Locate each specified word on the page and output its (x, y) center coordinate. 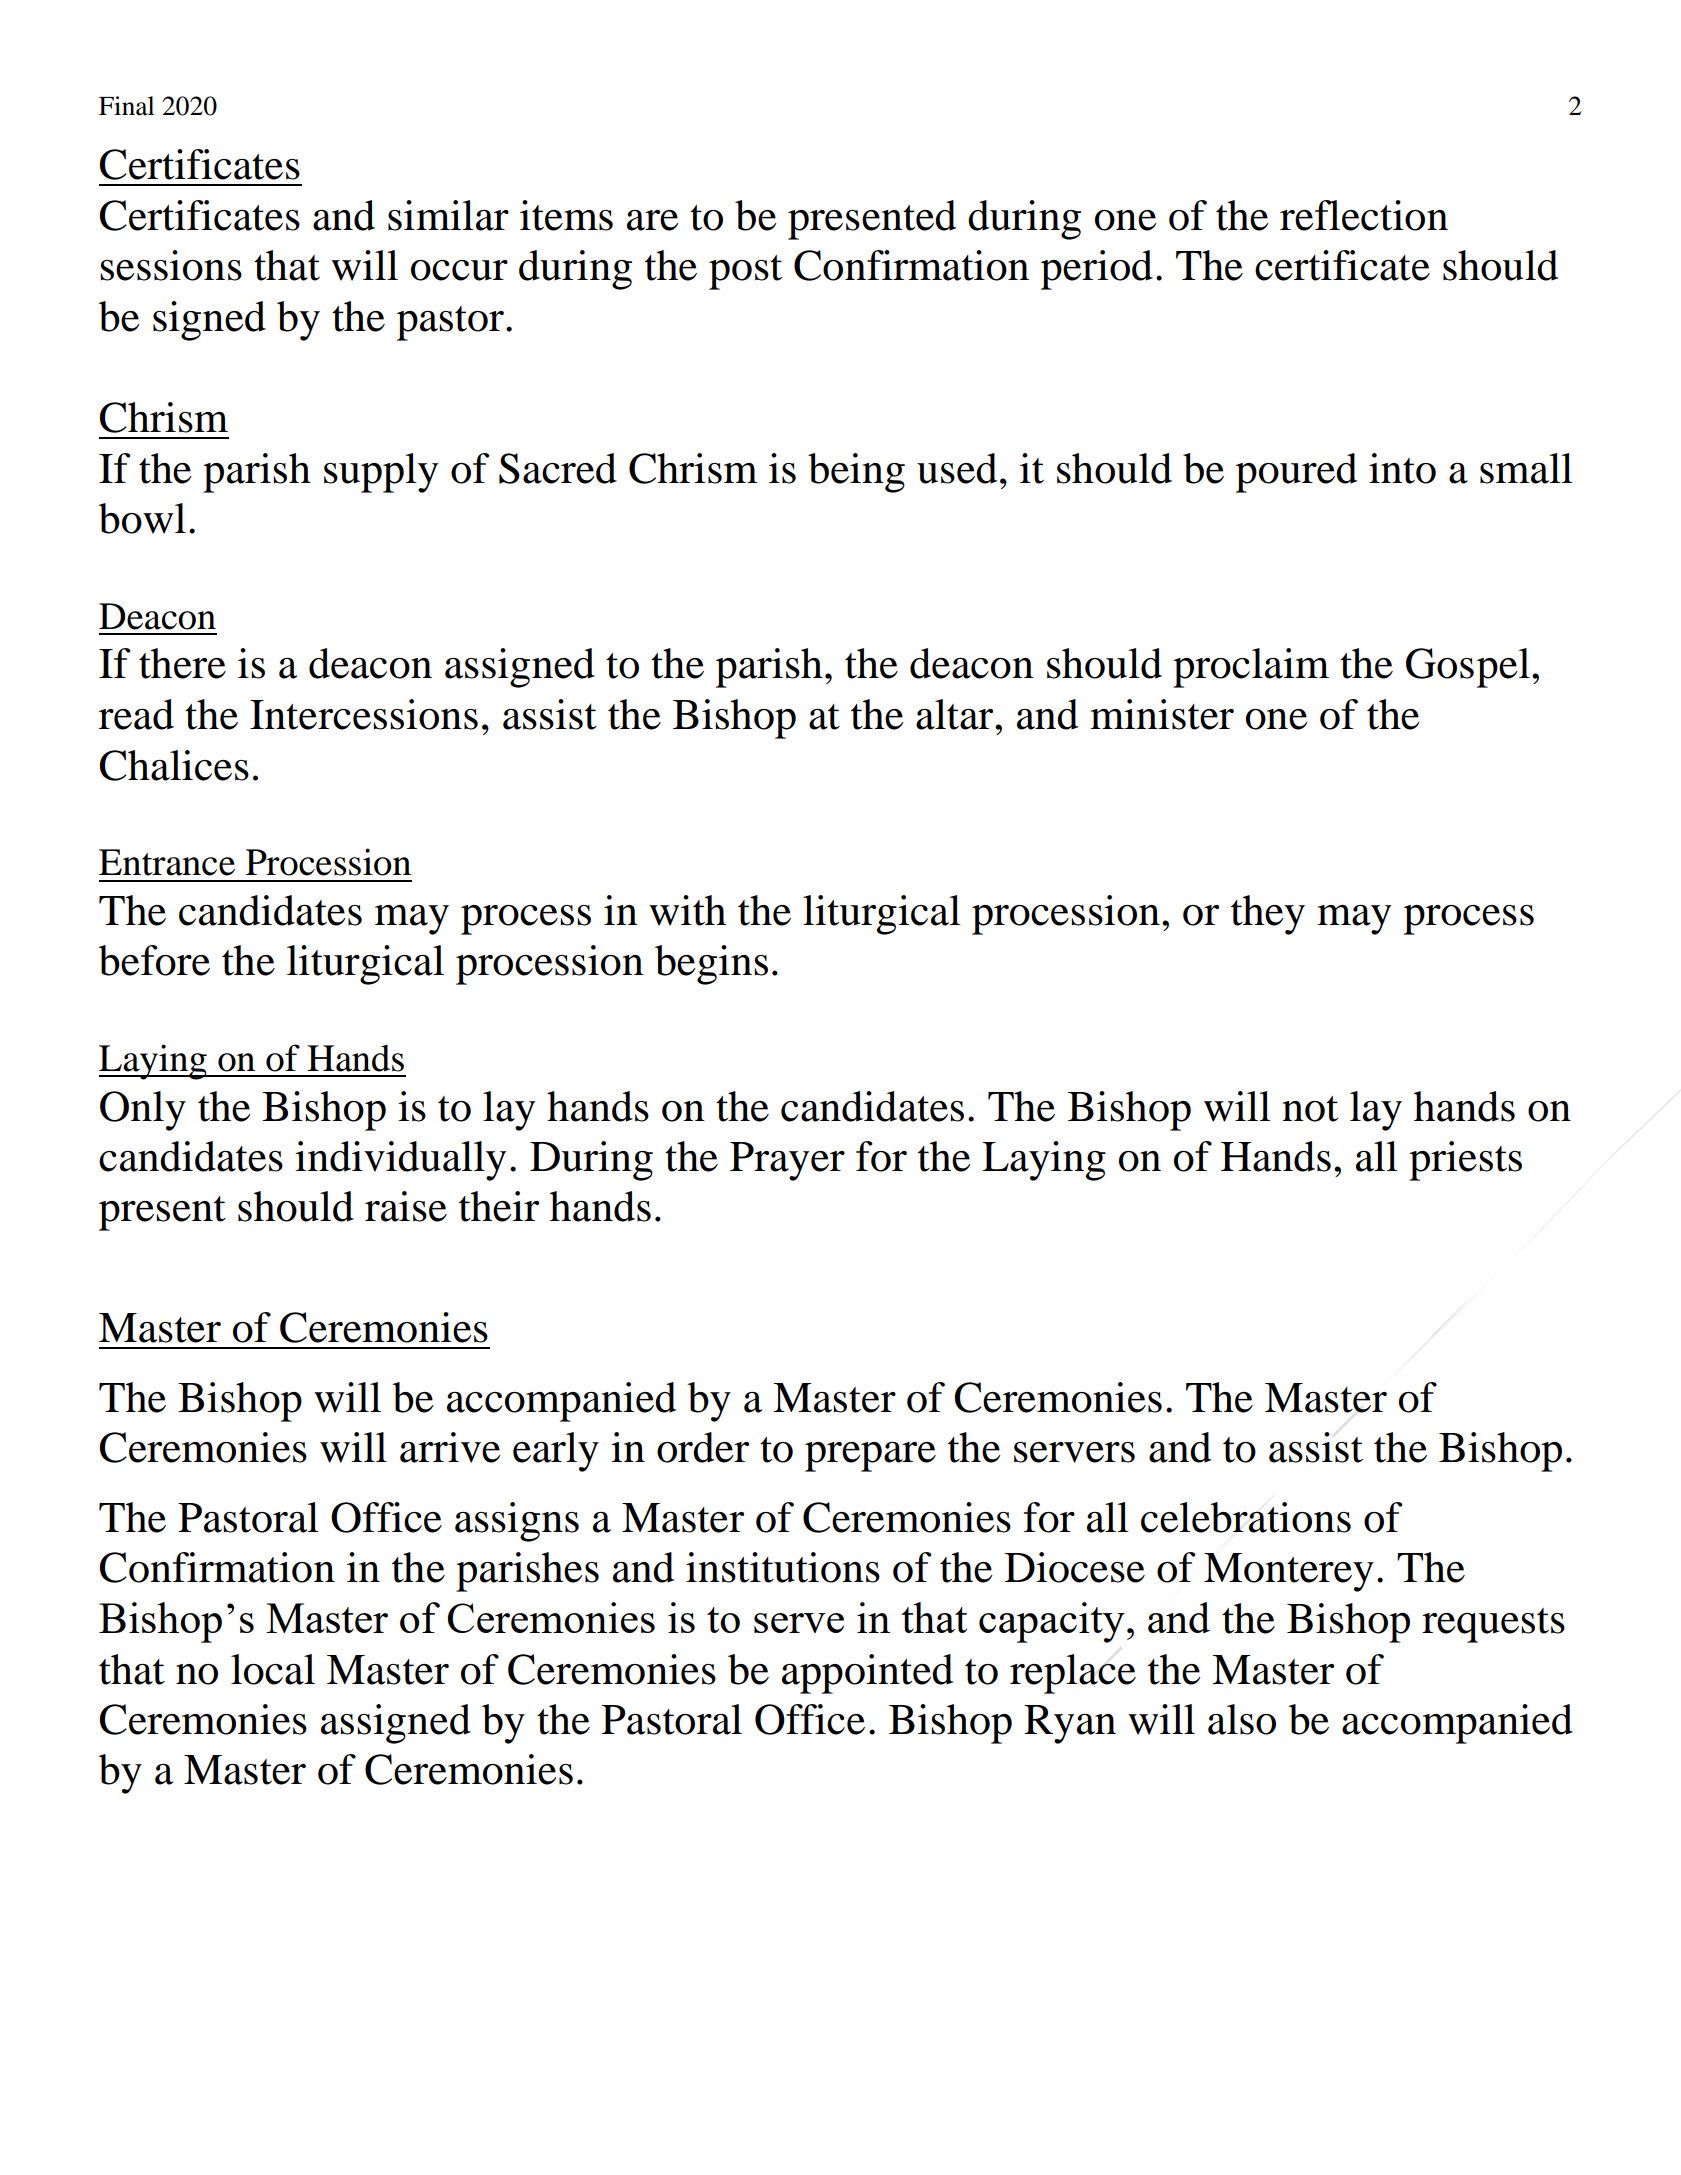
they (1268, 915)
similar (448, 215)
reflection (1364, 215)
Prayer (787, 1161)
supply (381, 473)
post (745, 272)
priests (1465, 1161)
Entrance (167, 862)
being (856, 473)
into (1402, 468)
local (273, 1669)
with (687, 910)
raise (406, 1206)
